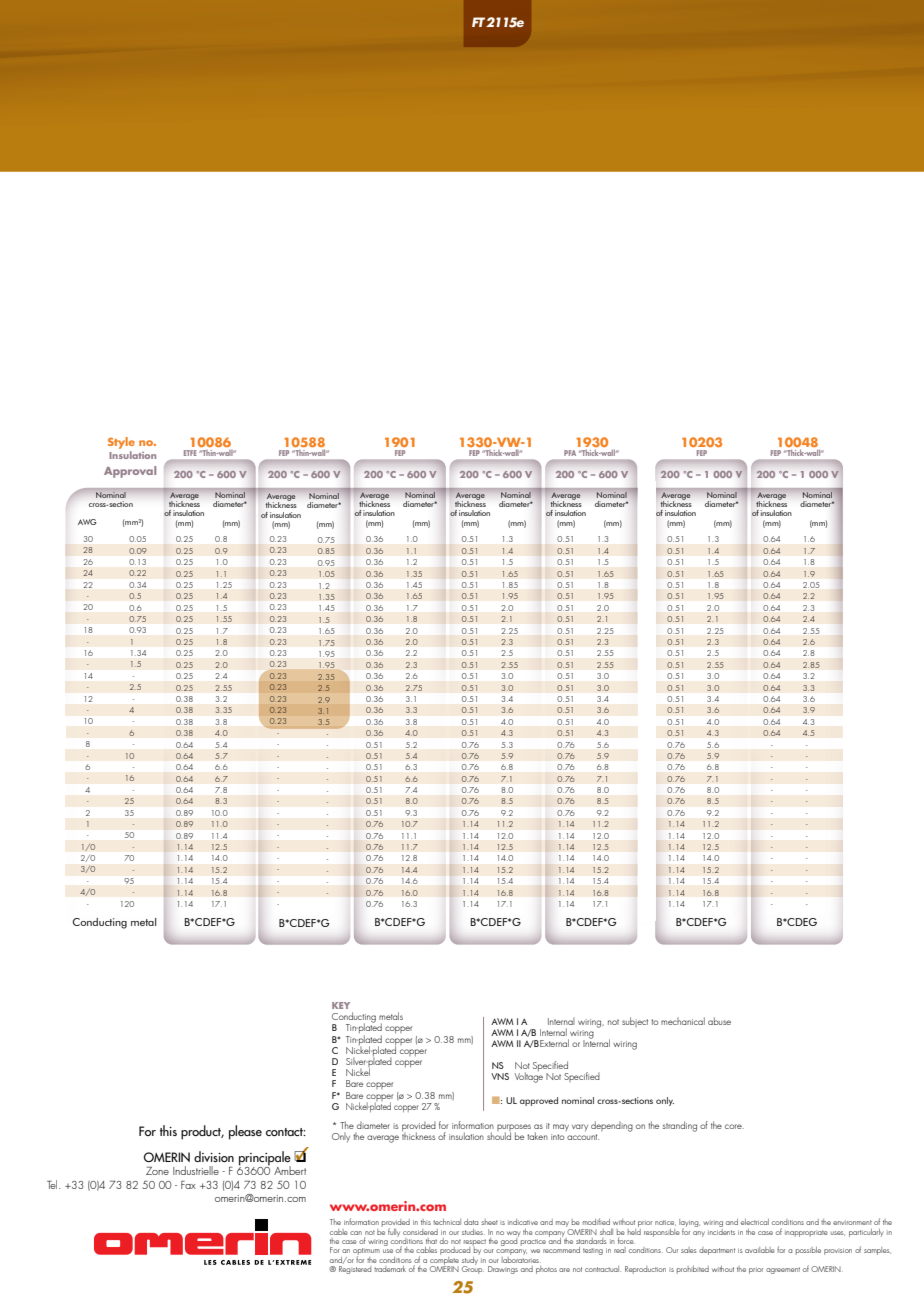 Image resolution: width=924 pixels, height=1308 pixels. I want to click on PFA, so click(570, 453).
